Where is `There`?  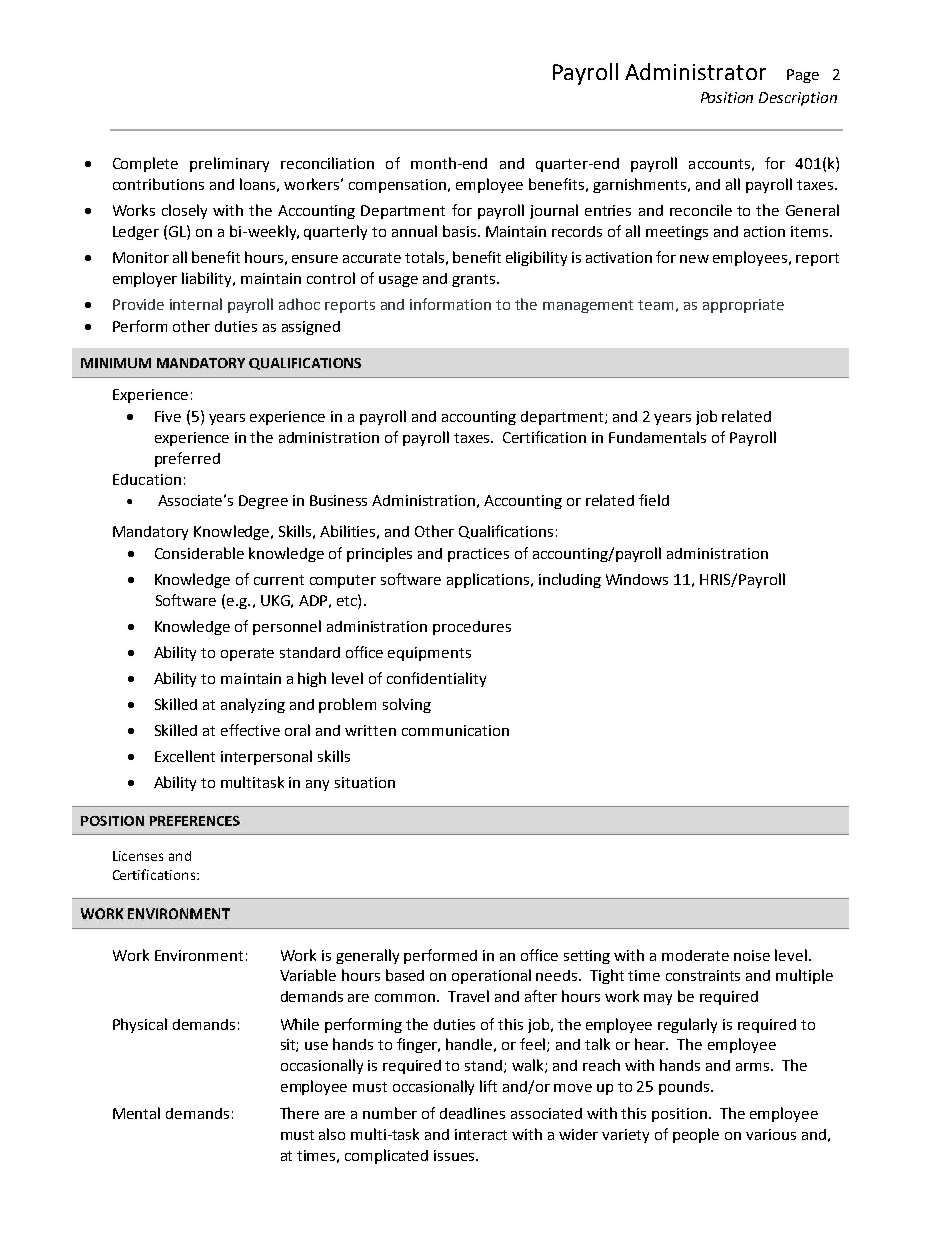 There is located at coordinates (299, 1113).
